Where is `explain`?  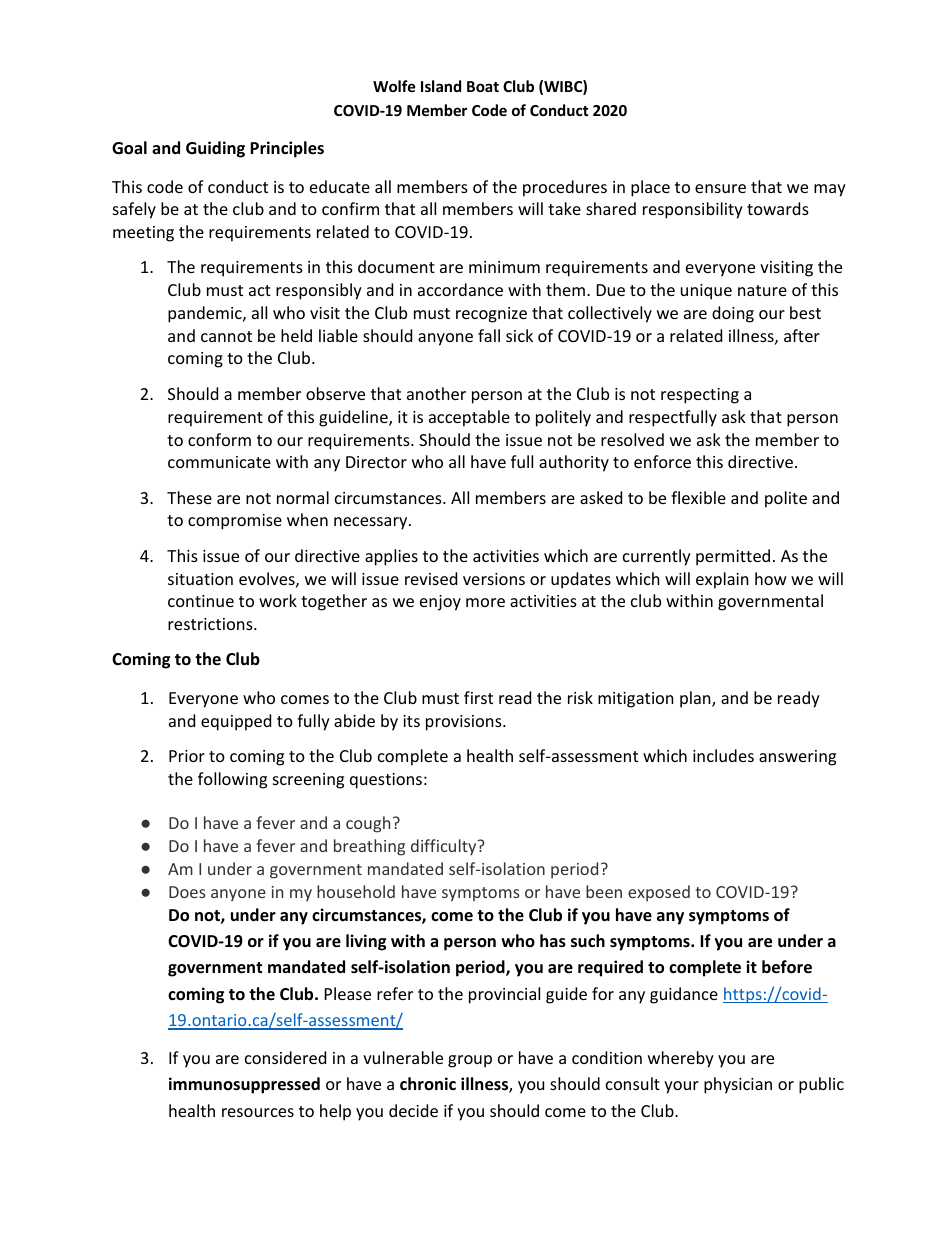
explain is located at coordinates (722, 580).
